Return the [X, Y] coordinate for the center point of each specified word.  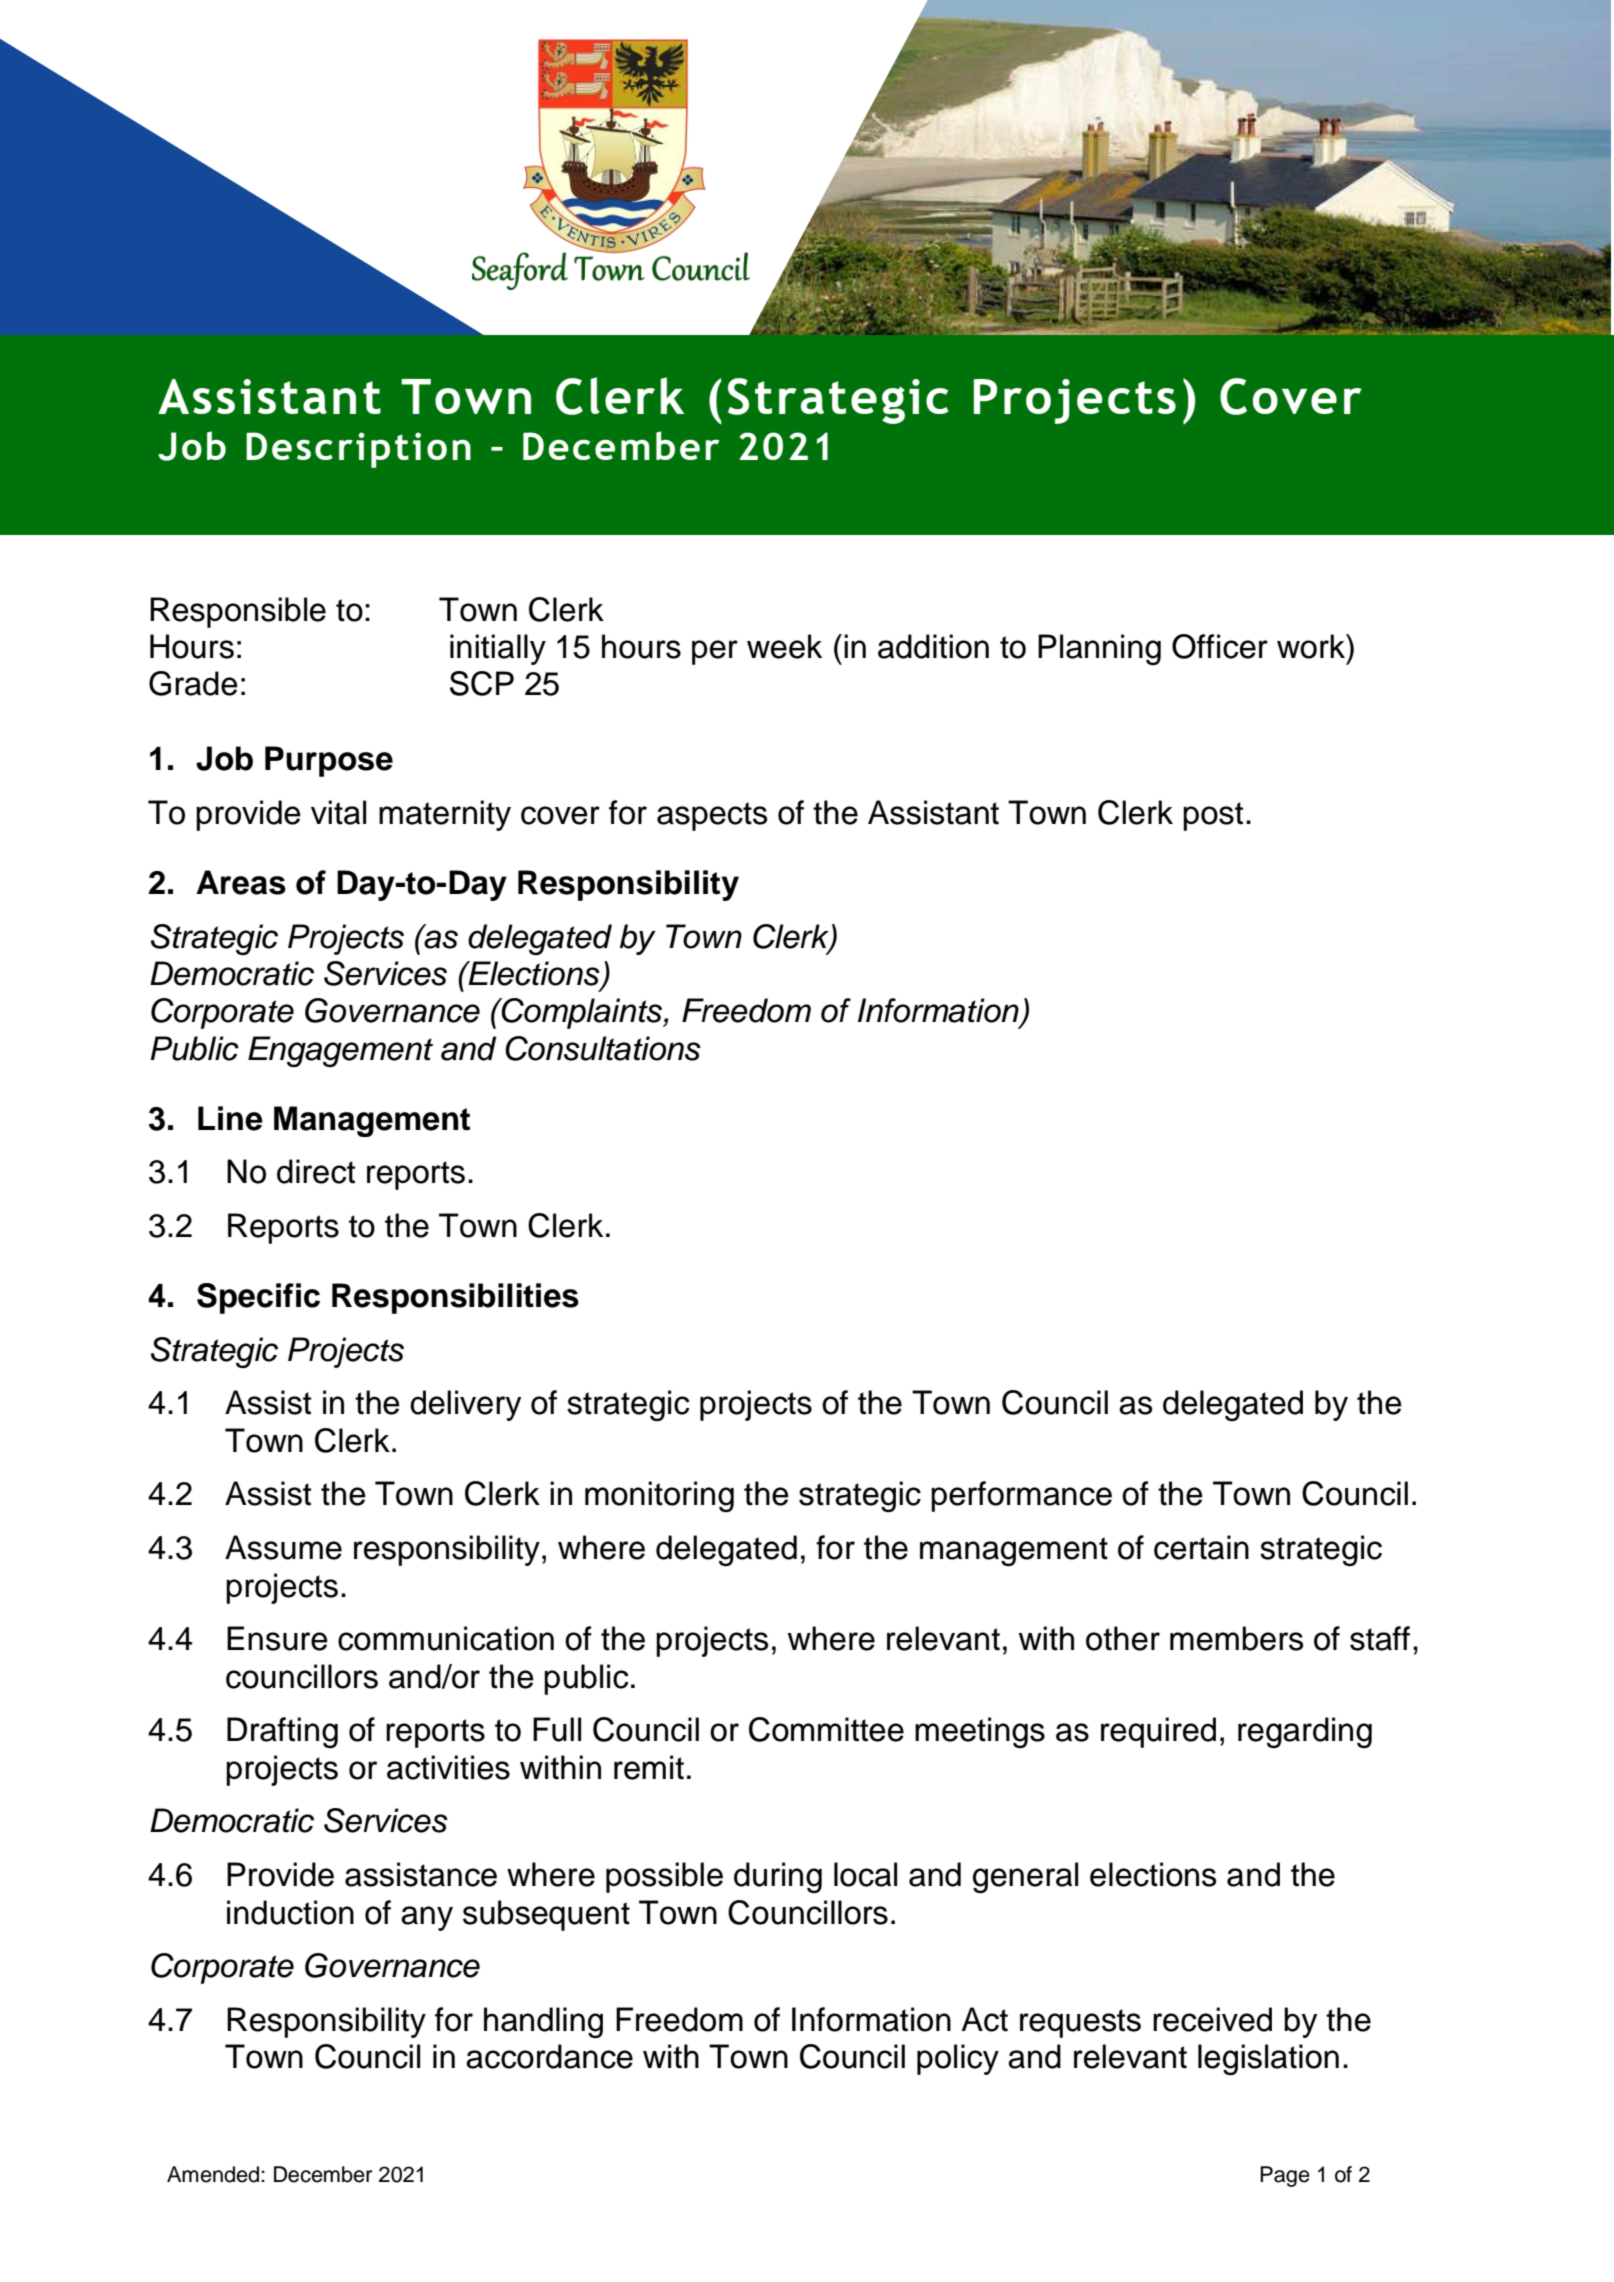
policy [958, 2059]
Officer [1220, 646]
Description [358, 450]
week [784, 646]
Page [1285, 2176]
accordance [549, 2056]
